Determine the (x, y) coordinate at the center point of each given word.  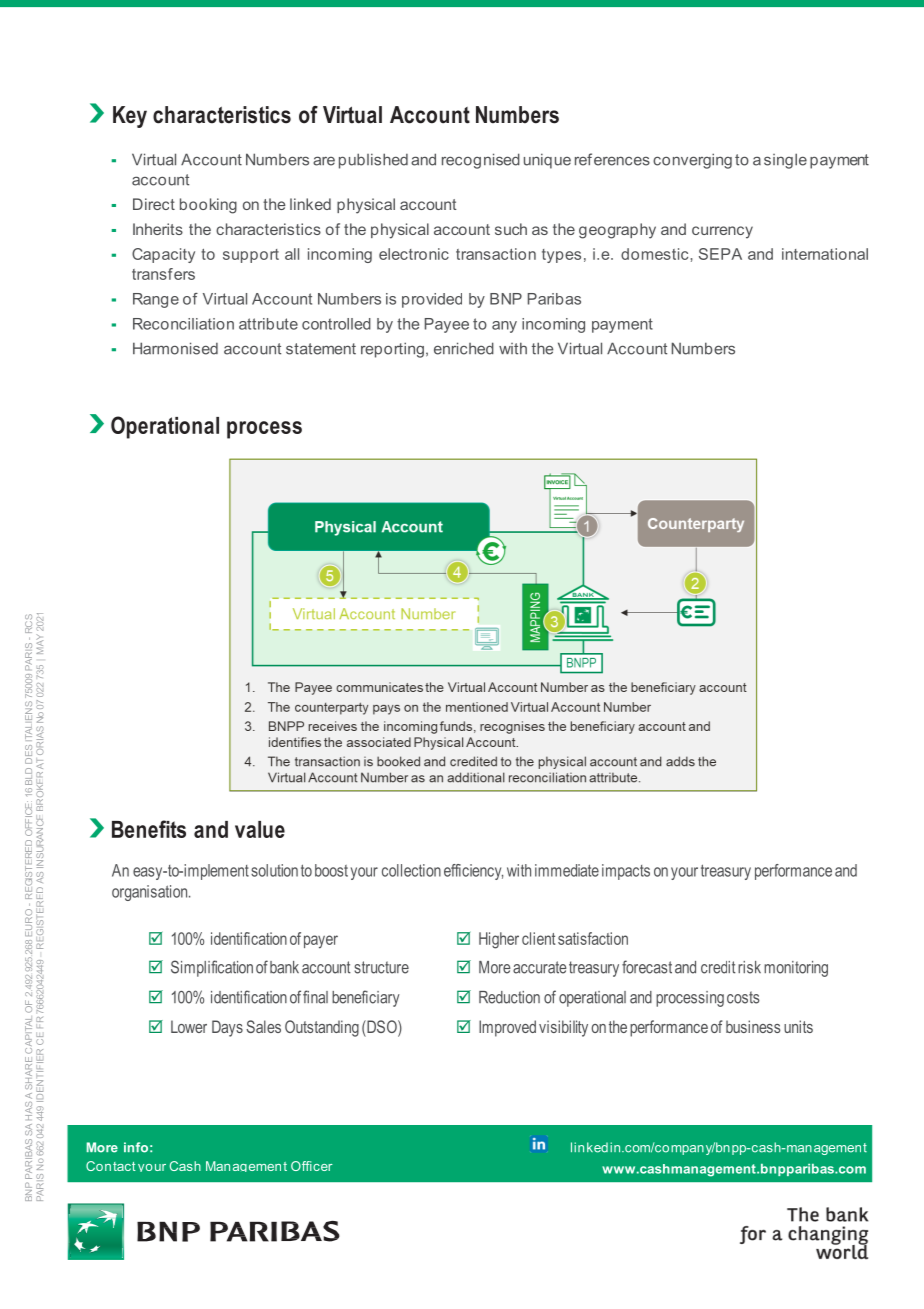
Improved (507, 1028)
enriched (464, 348)
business (753, 1026)
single (785, 161)
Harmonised (175, 348)
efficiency (473, 872)
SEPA (720, 254)
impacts (626, 872)
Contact (111, 1166)
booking (208, 206)
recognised (481, 161)
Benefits (149, 829)
